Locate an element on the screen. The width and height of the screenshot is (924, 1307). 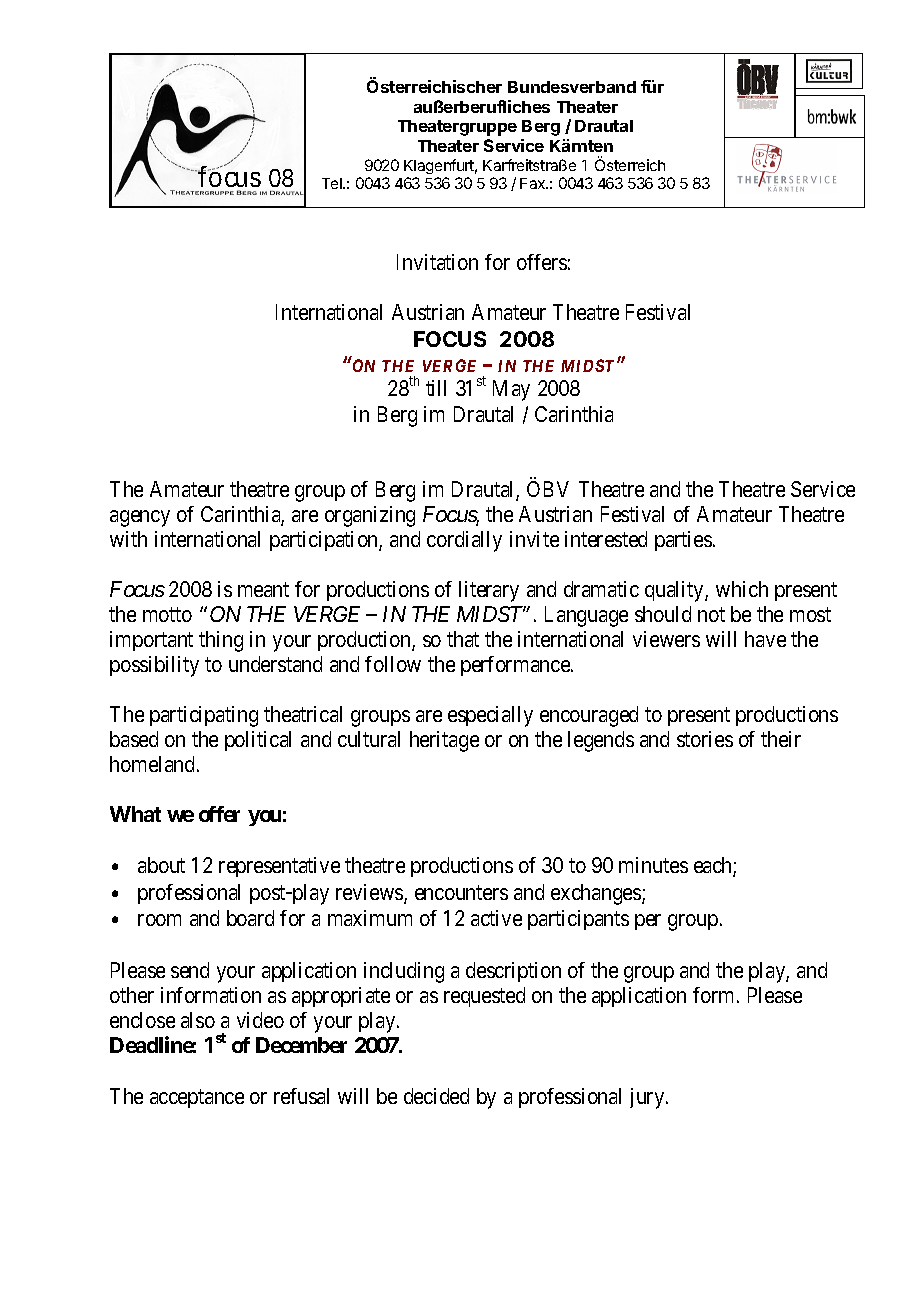
about is located at coordinates (161, 865).
